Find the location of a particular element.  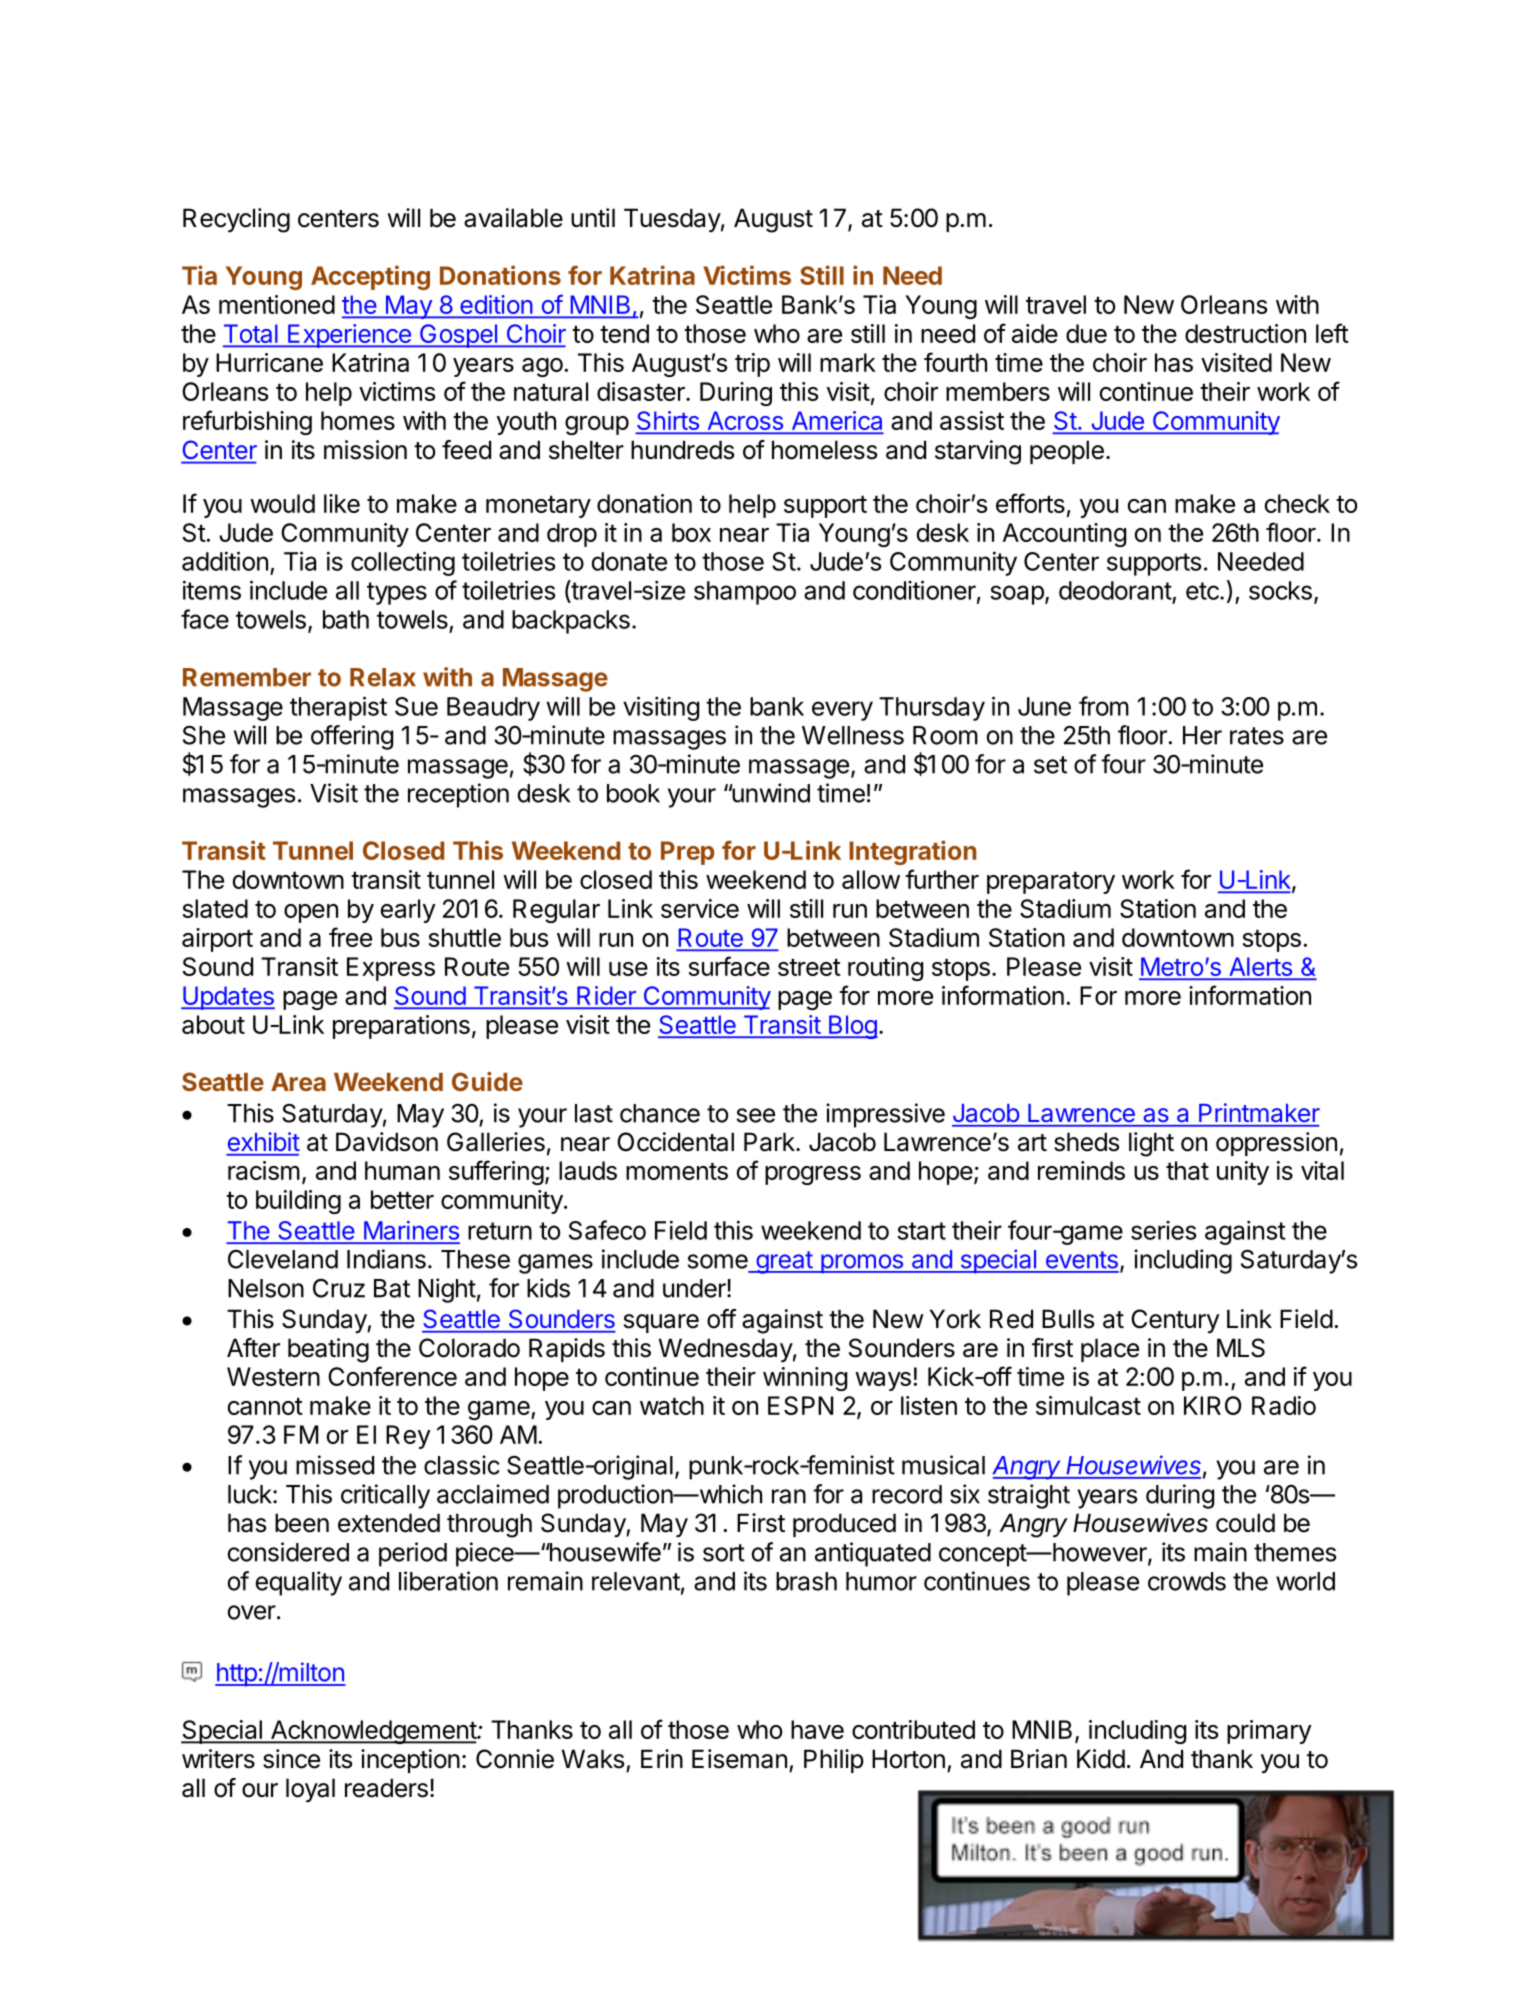

light is located at coordinates (1151, 1144).
